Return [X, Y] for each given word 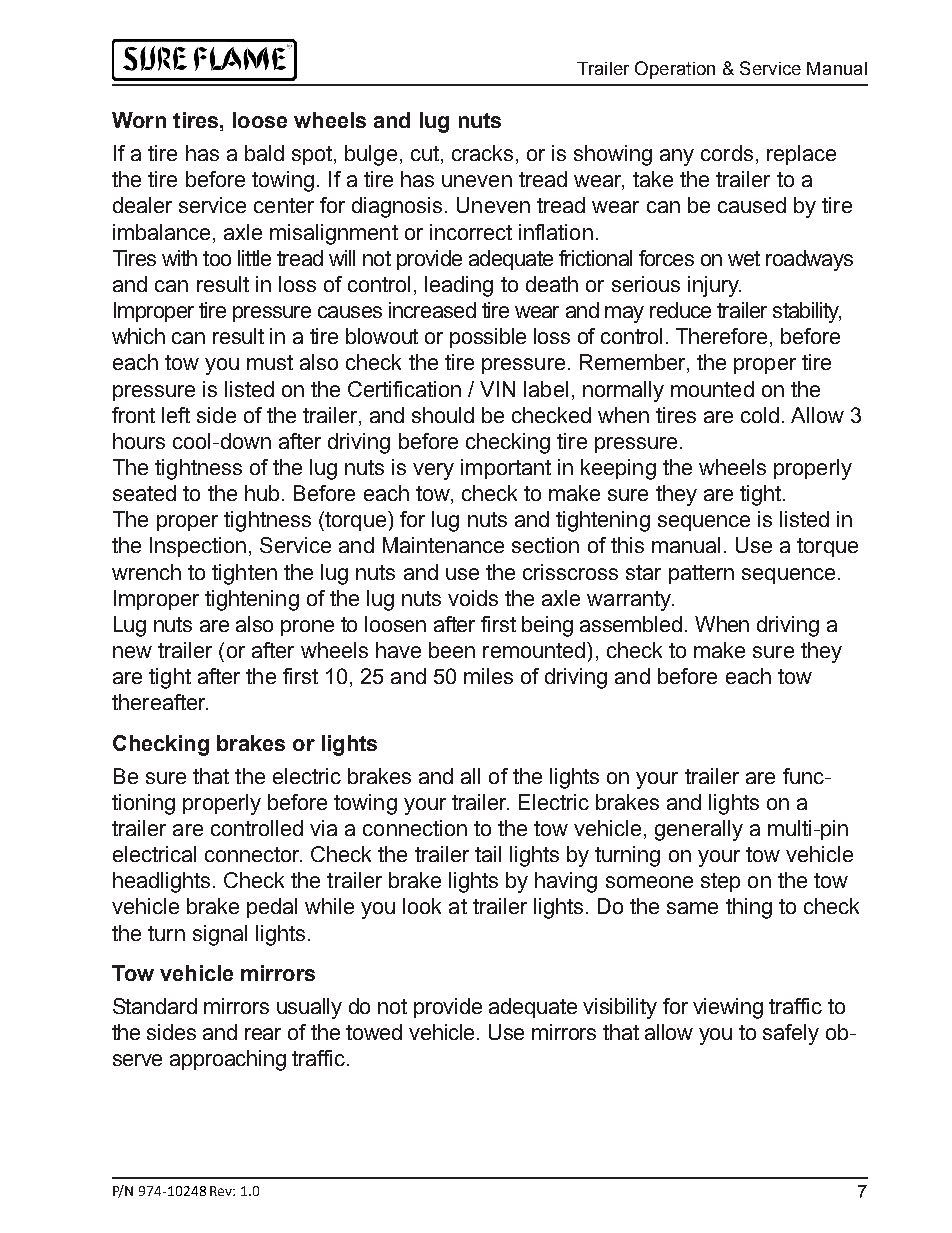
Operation [675, 70]
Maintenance [443, 545]
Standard [155, 1006]
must [270, 362]
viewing [728, 1008]
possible [488, 338]
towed [374, 1032]
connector [253, 854]
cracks [482, 153]
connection [415, 828]
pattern [701, 574]
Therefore [721, 336]
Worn [139, 120]
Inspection [198, 547]
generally [699, 830]
